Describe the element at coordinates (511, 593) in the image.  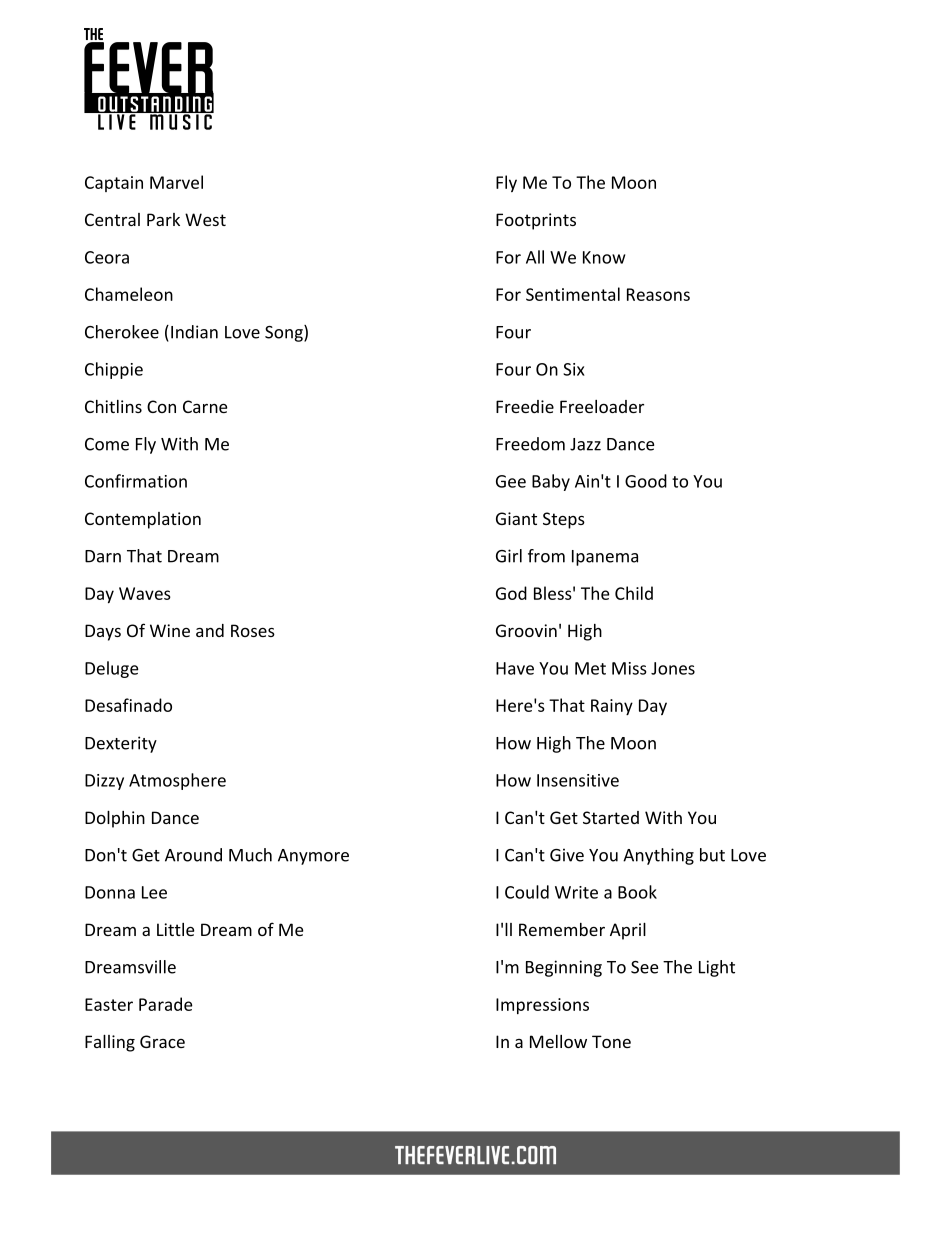
I see `God` at that location.
